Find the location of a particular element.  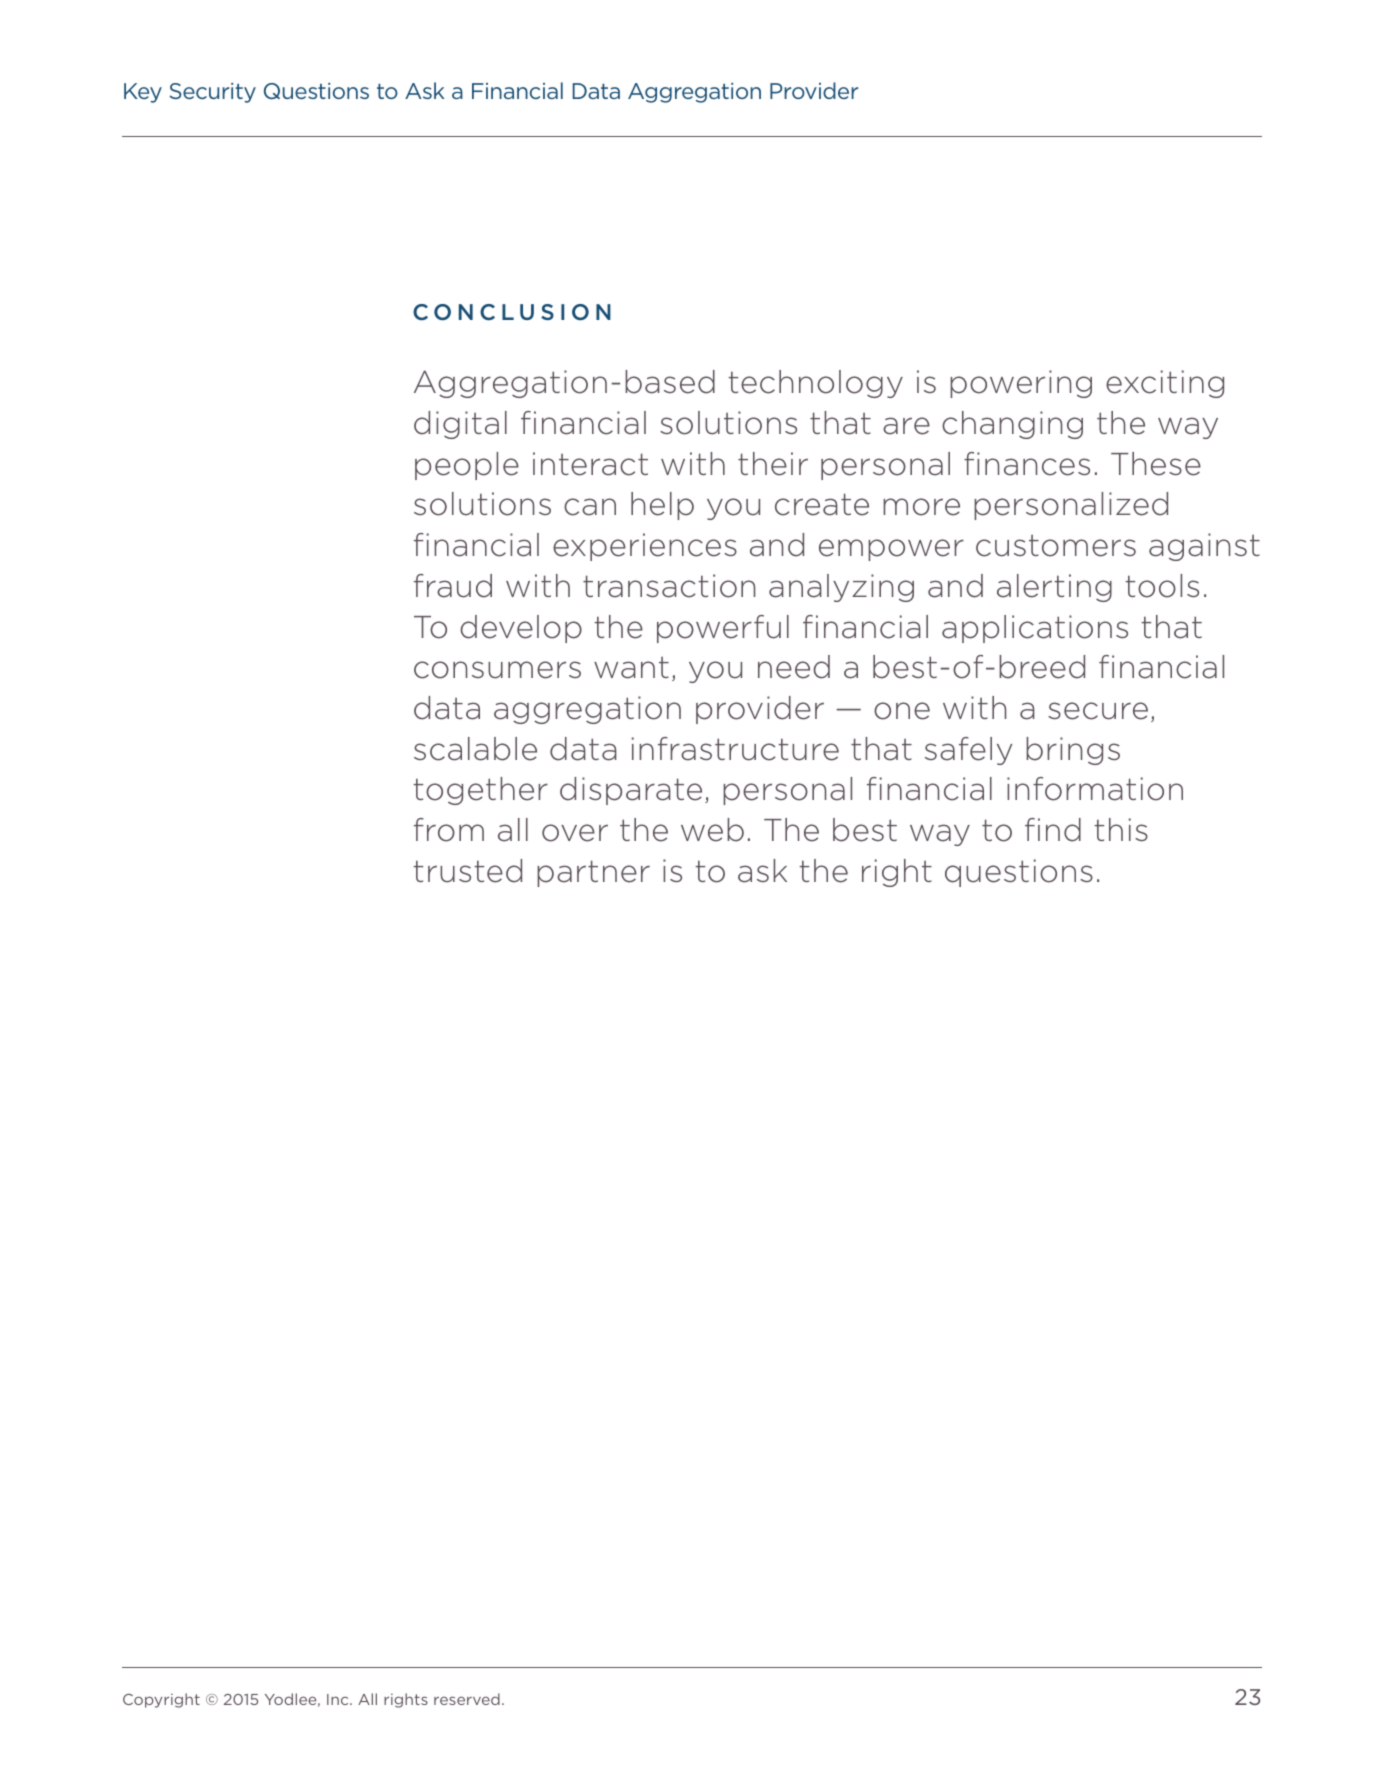

fraud is located at coordinates (453, 586).
